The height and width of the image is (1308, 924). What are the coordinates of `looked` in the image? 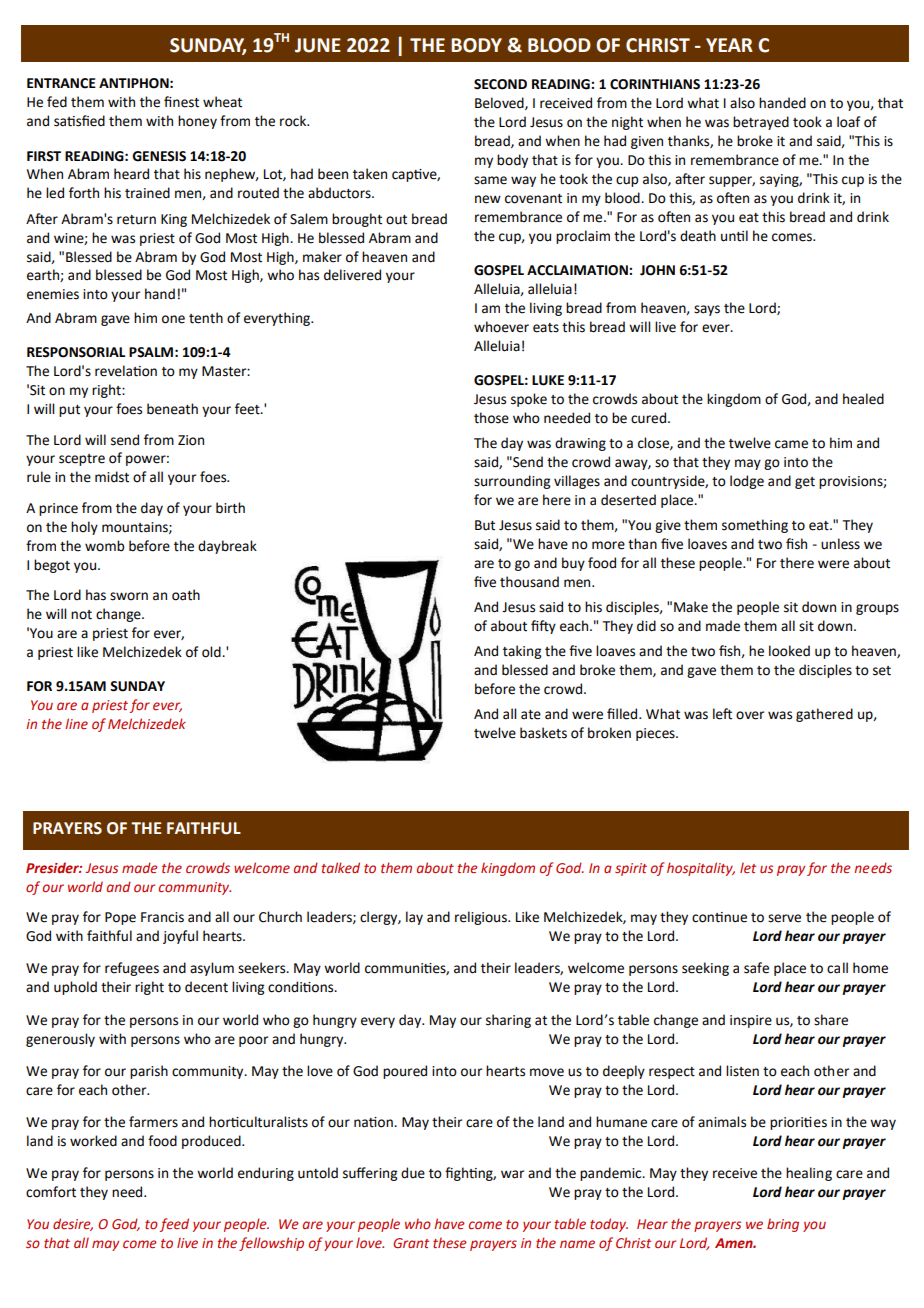 It's located at (789, 651).
